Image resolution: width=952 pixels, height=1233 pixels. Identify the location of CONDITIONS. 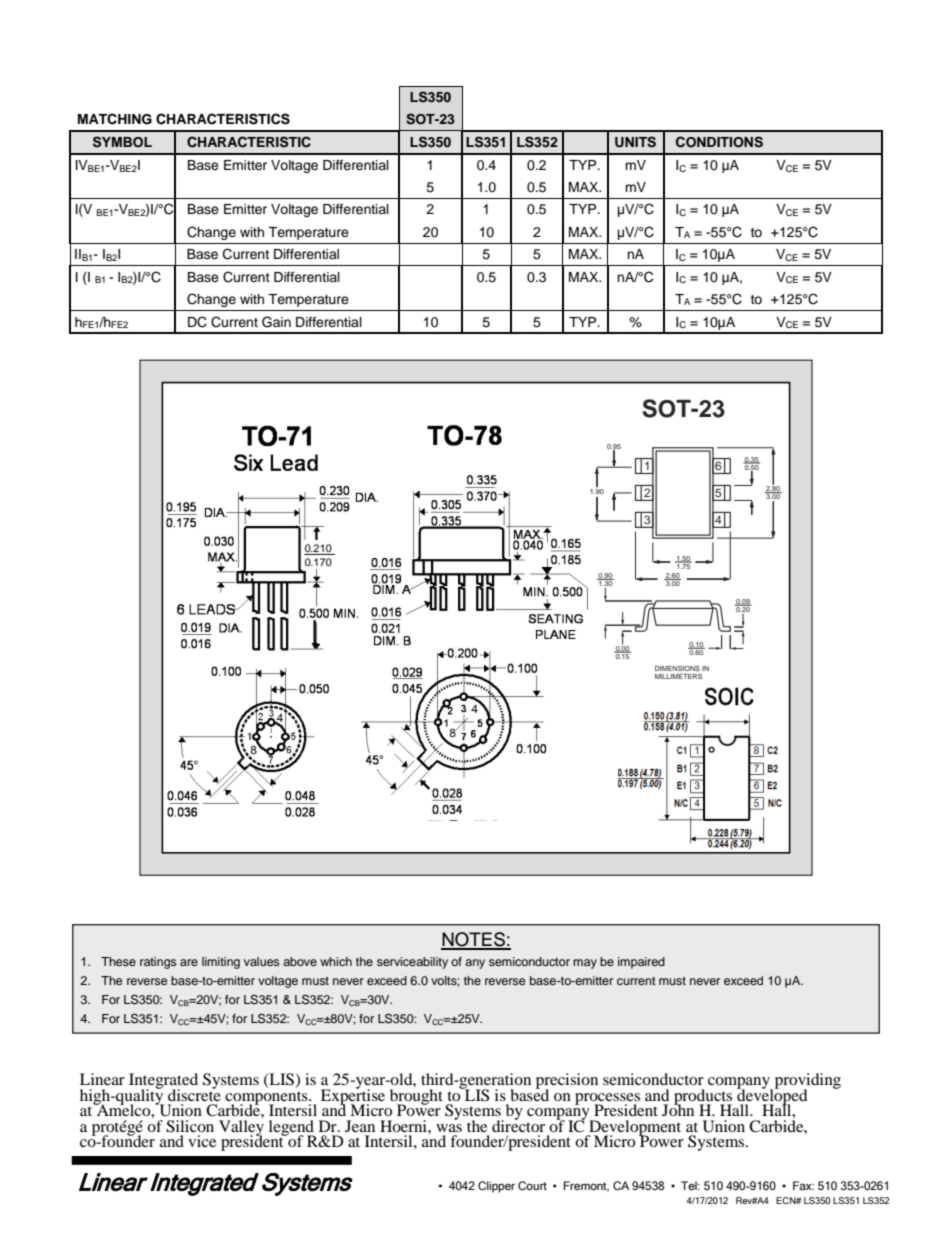
(719, 142).
